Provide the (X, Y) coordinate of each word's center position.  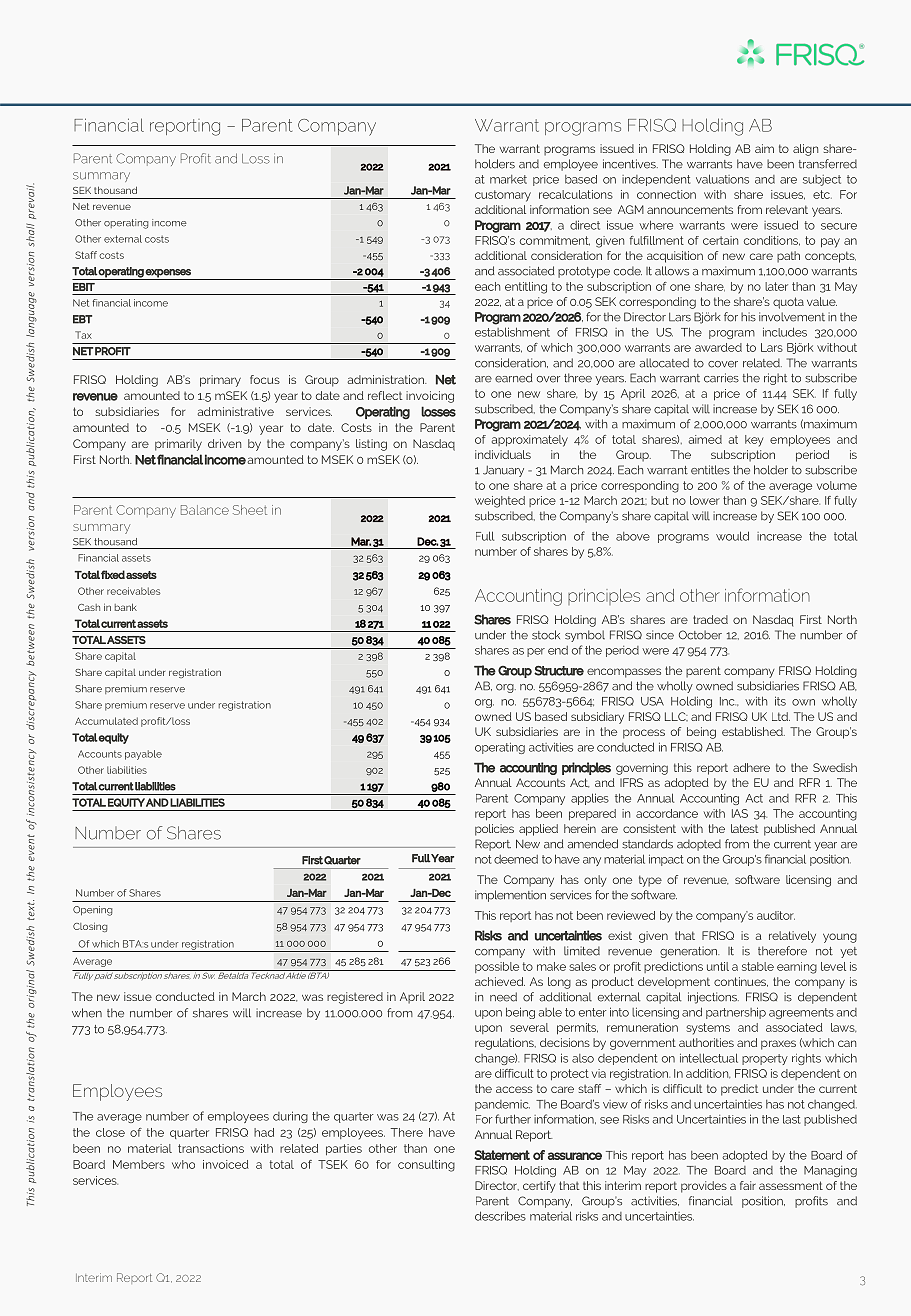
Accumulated (106, 721)
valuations (722, 179)
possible (497, 967)
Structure (559, 671)
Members (139, 1164)
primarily (178, 445)
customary (503, 196)
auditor (776, 915)
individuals (503, 454)
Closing (90, 927)
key (754, 441)
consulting (426, 1166)
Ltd (781, 716)
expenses (168, 273)
